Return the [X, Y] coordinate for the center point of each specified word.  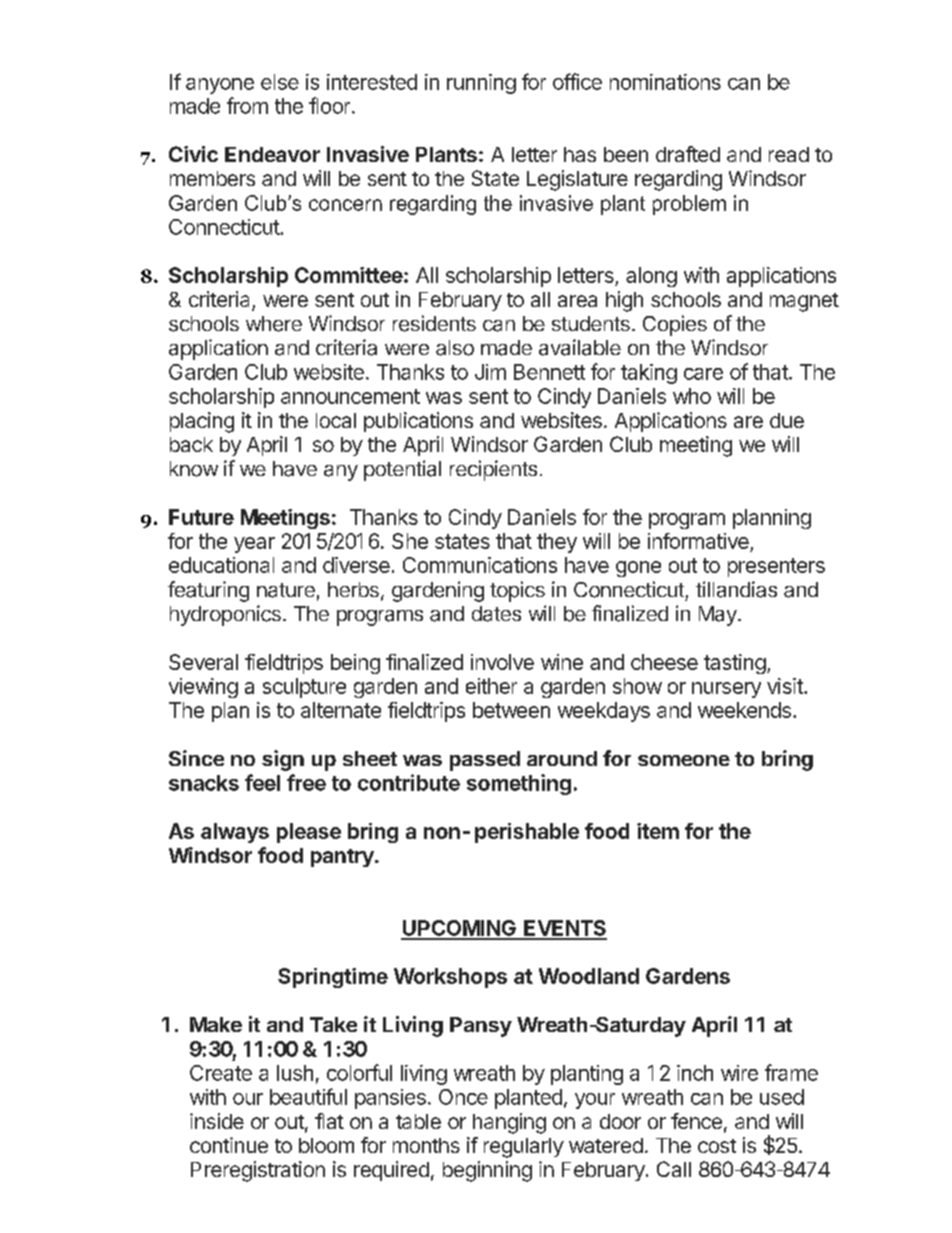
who [692, 396]
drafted [688, 154]
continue [229, 1145]
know [194, 469]
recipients [493, 470]
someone [684, 760]
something [519, 784]
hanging [509, 1123]
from [247, 105]
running [481, 84]
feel [262, 782]
